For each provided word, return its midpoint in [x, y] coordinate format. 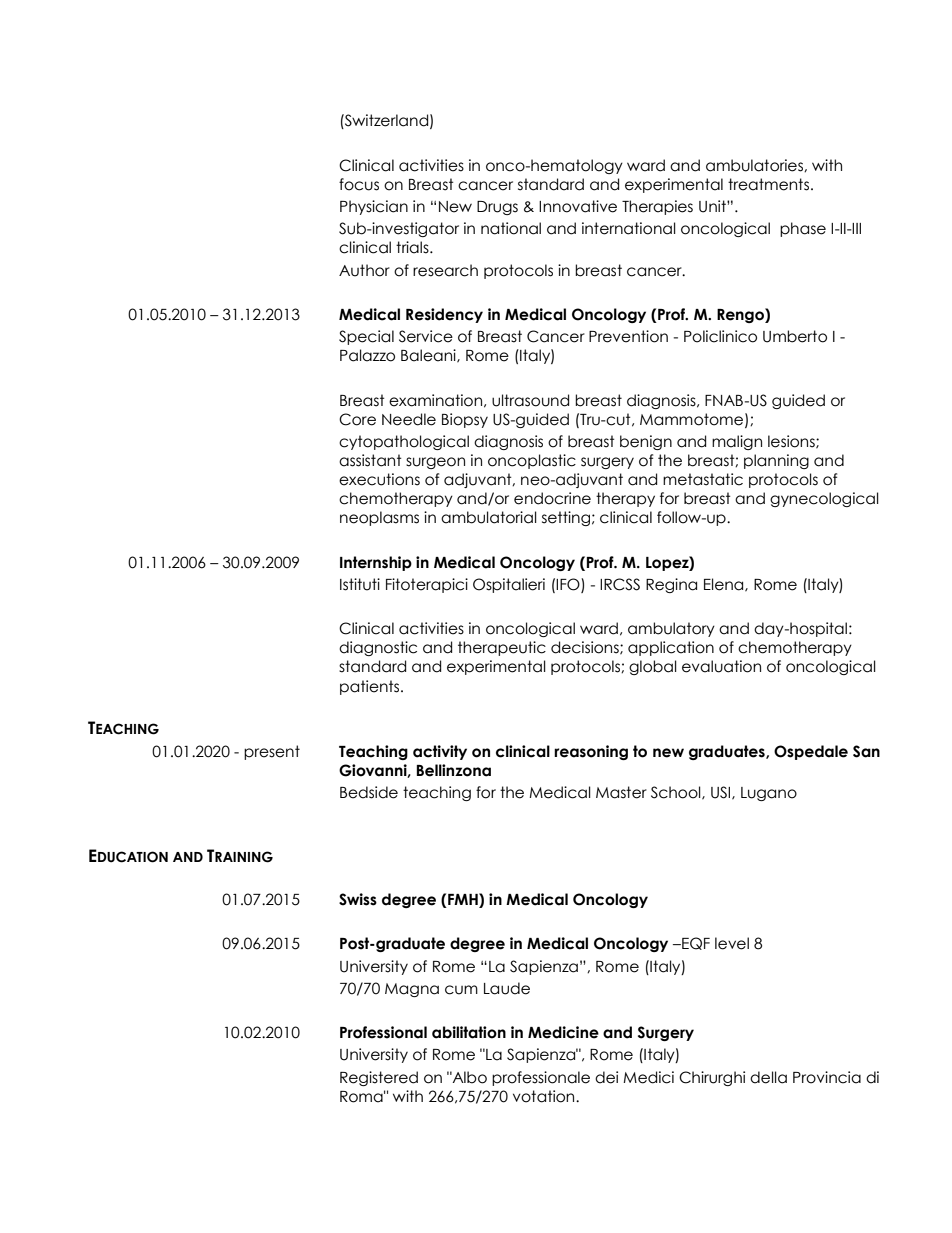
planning [776, 461]
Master [621, 792]
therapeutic [502, 648]
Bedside [369, 792]
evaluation [721, 666]
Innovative [578, 206]
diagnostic [378, 648]
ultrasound [530, 400]
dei [606, 1077]
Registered [379, 1078]
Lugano [769, 794]
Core [357, 419]
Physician [374, 207]
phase [803, 229]
